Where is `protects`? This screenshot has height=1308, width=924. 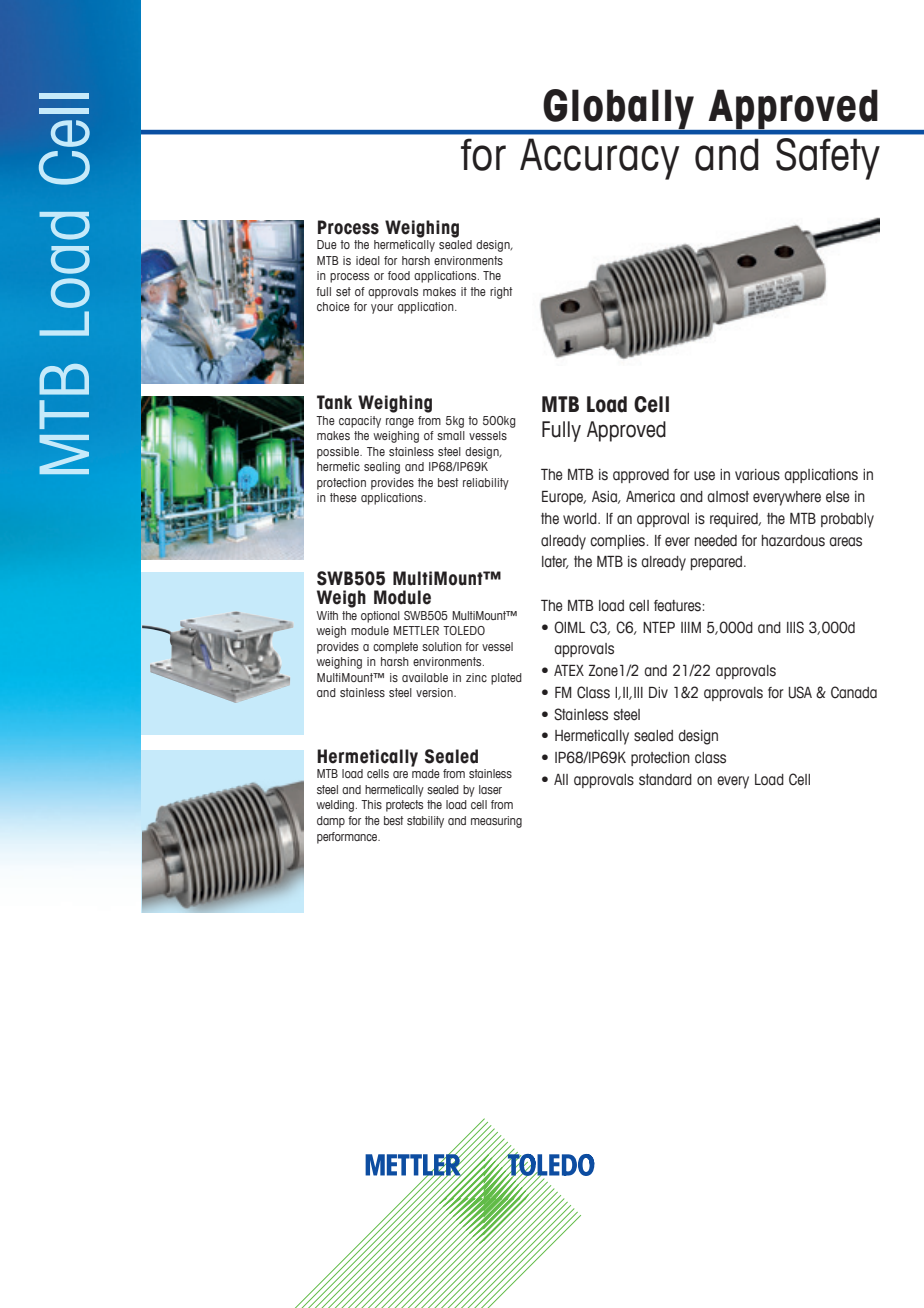 protects is located at coordinates (404, 806).
